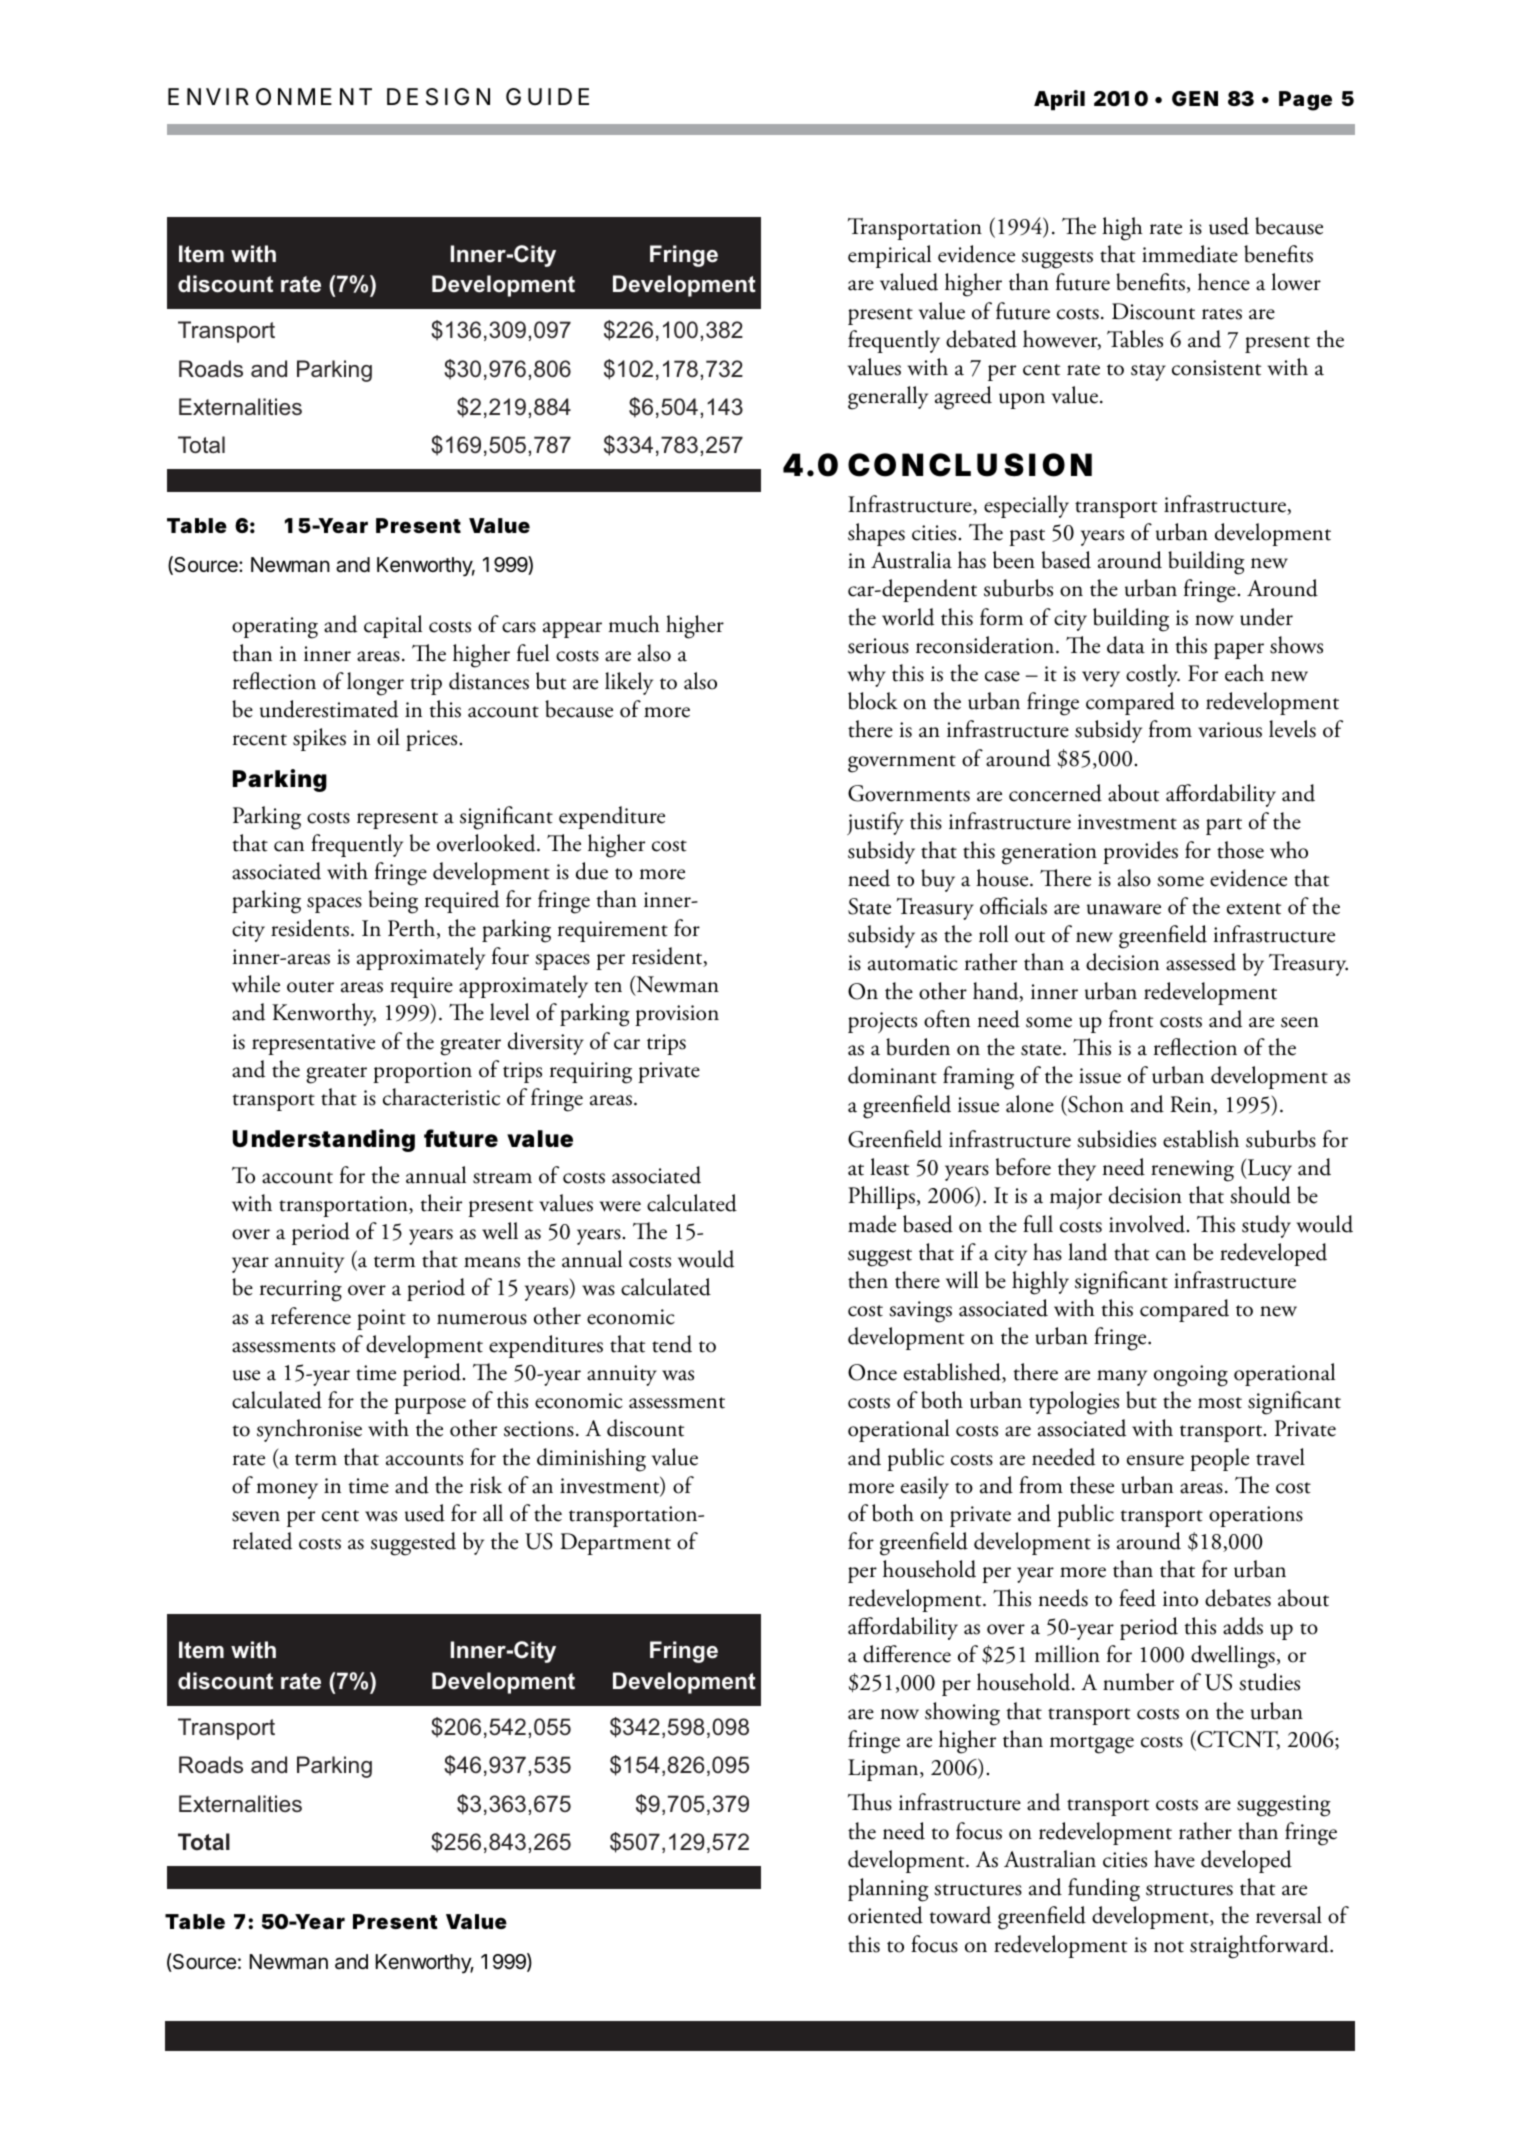  I want to click on DESIGN, so click(438, 97).
